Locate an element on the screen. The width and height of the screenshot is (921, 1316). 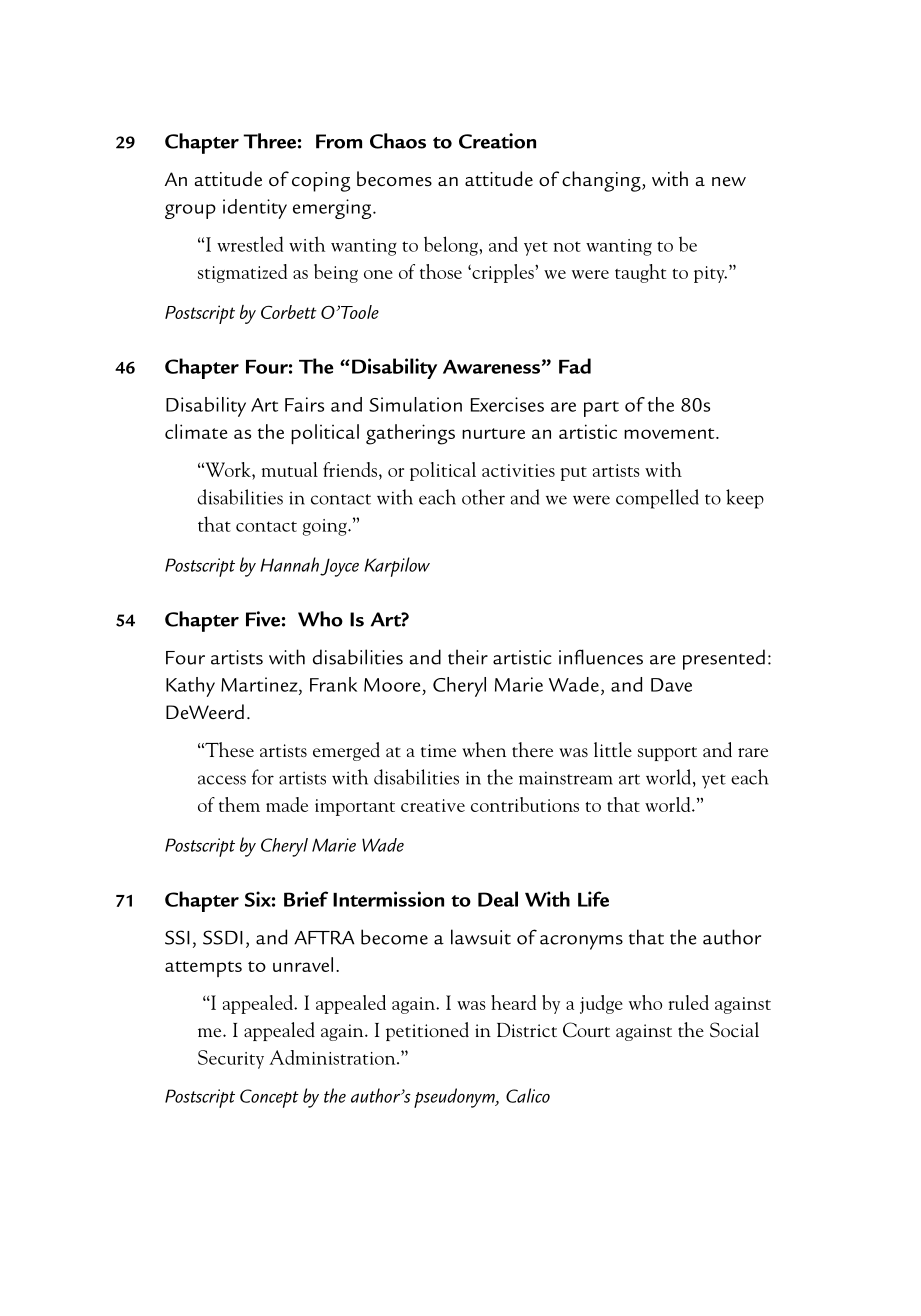
Social is located at coordinates (734, 1029).
